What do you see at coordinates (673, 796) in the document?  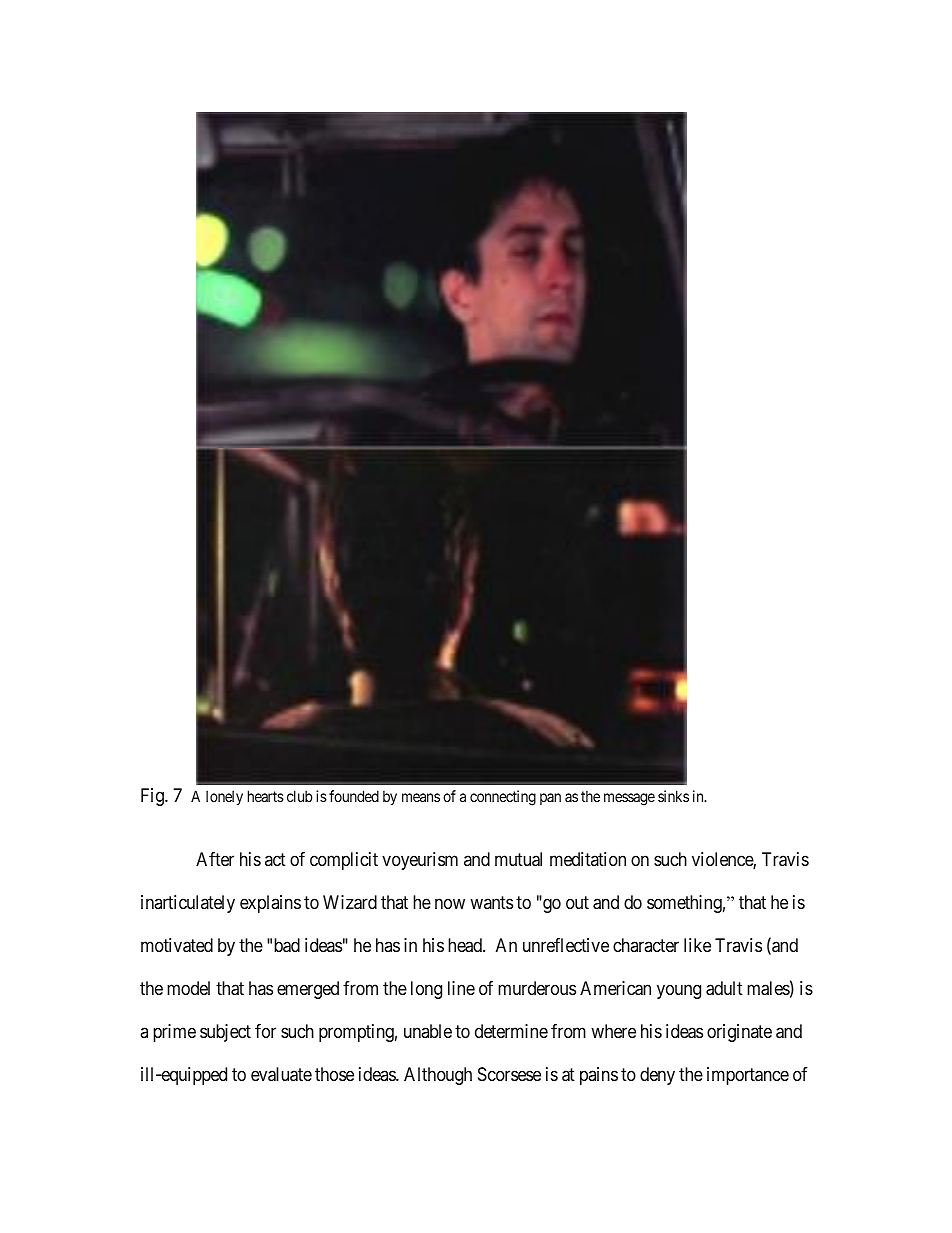 I see `sinks` at bounding box center [673, 796].
